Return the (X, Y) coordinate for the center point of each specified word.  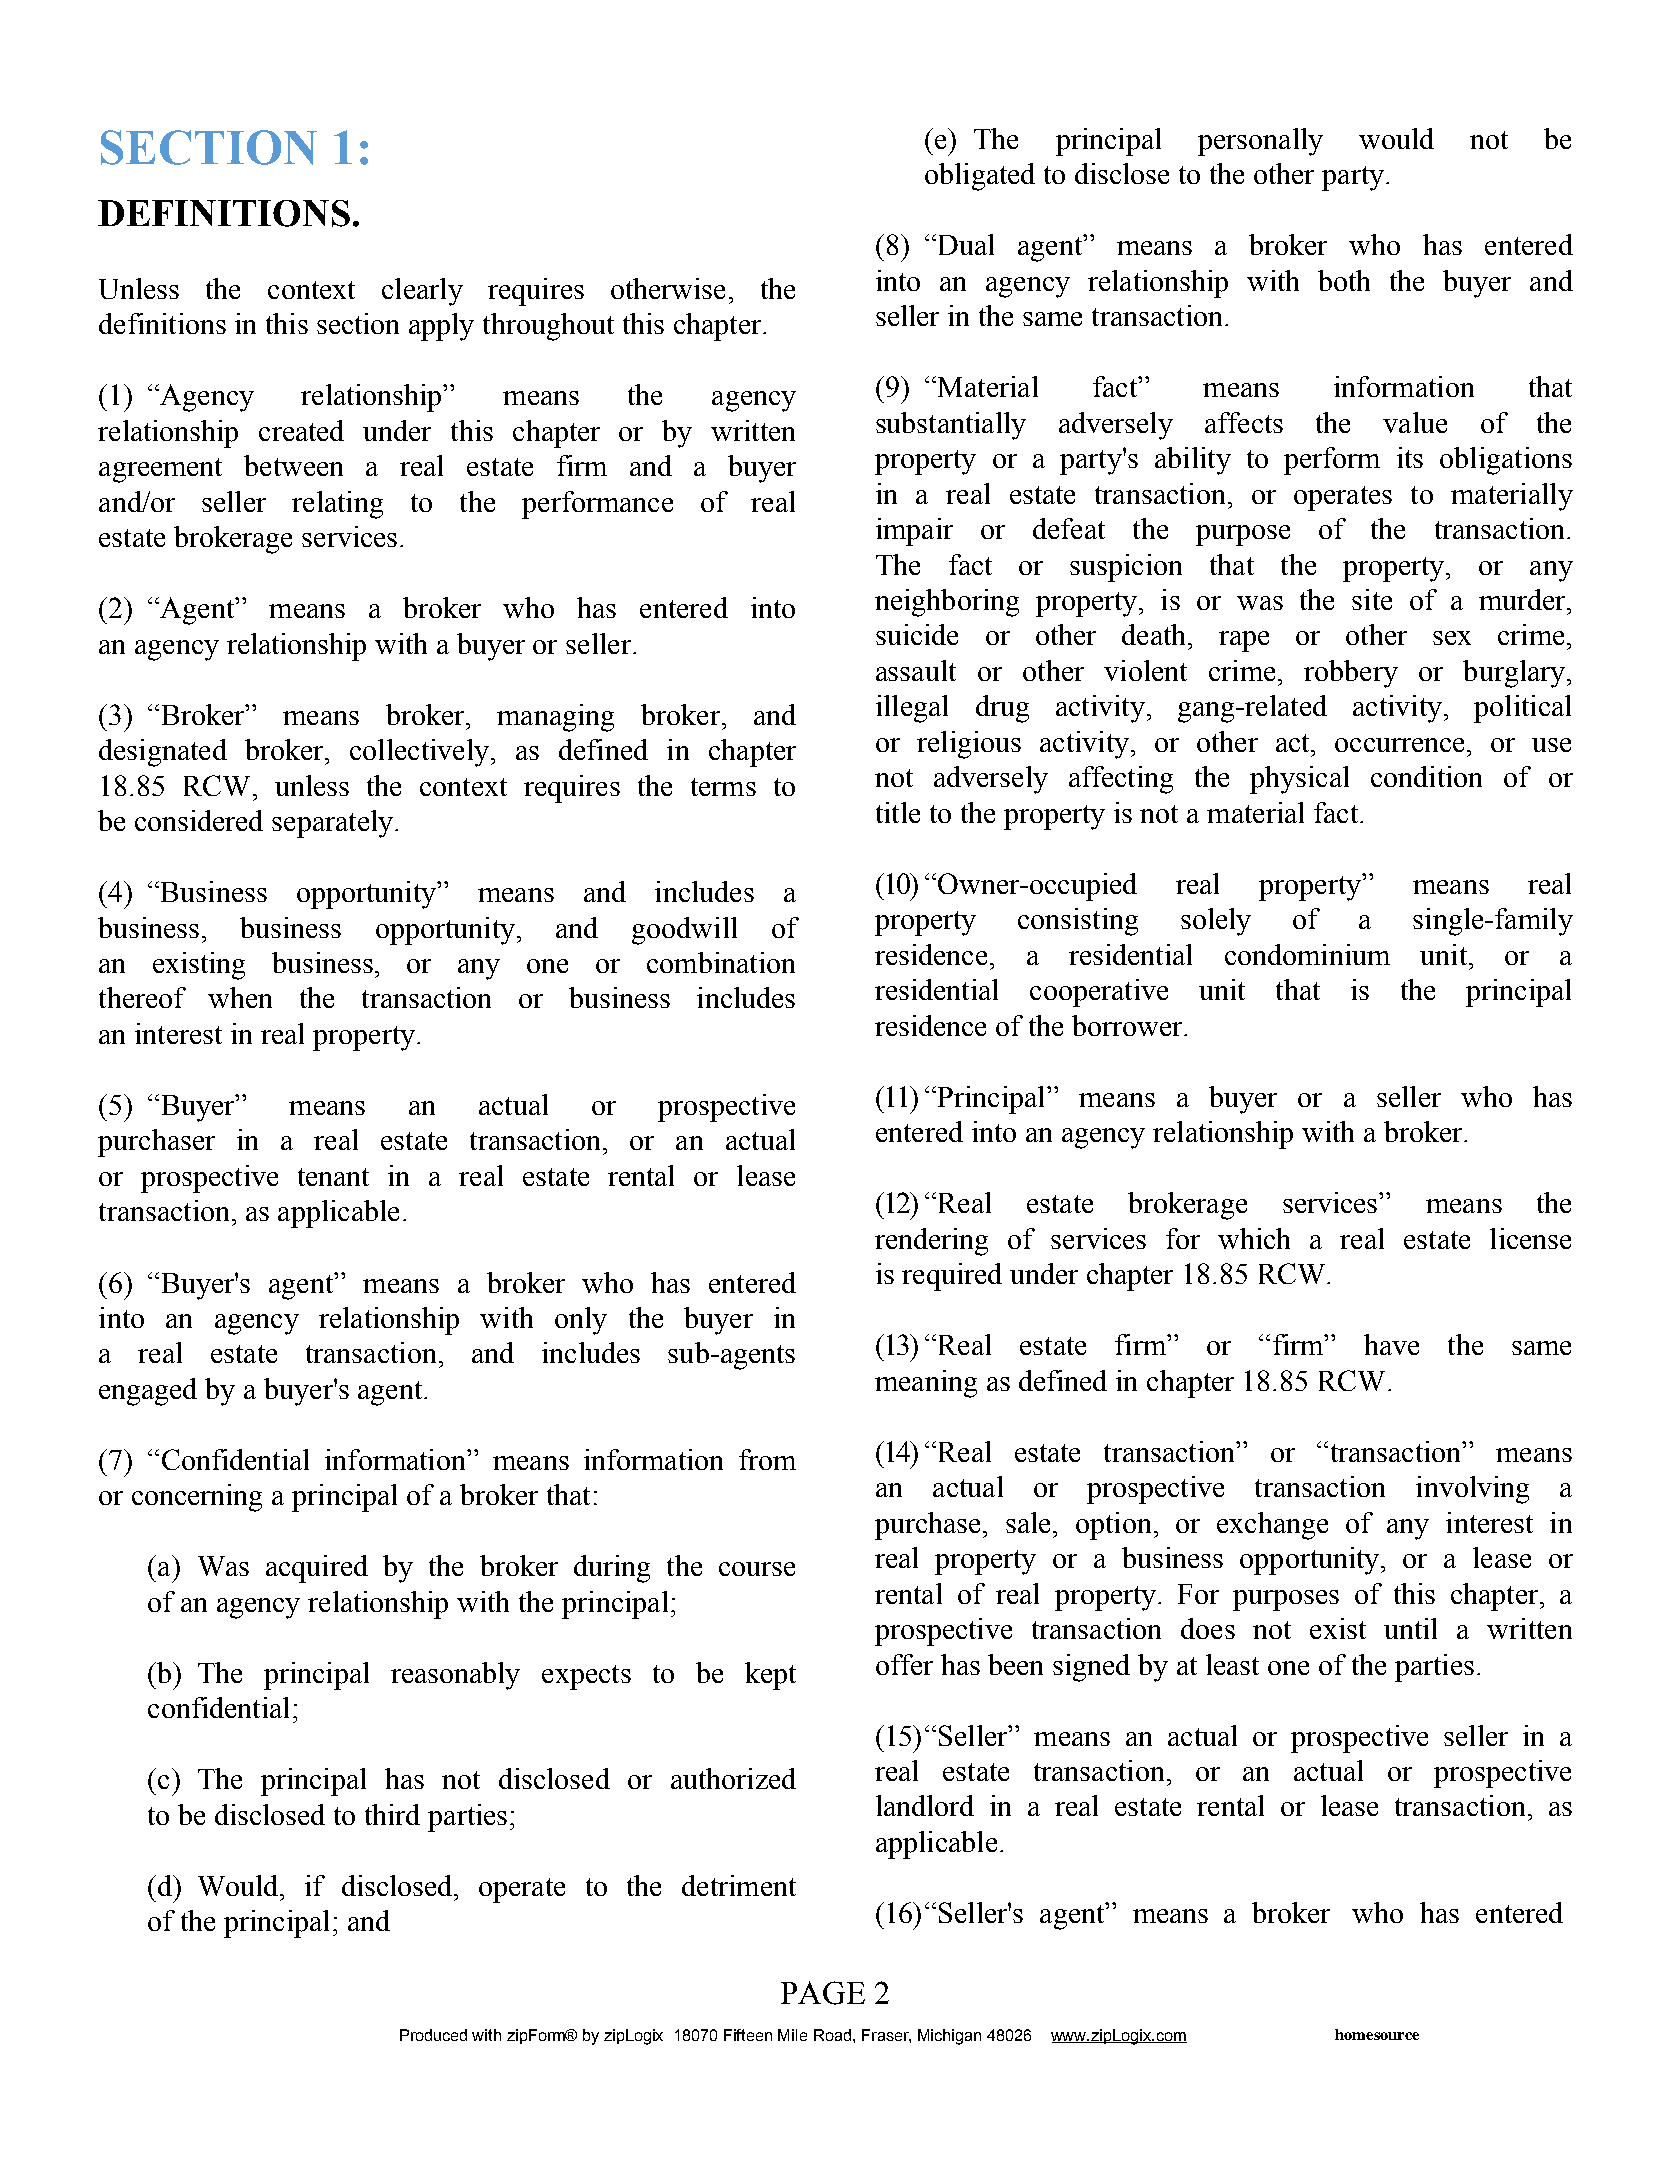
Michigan (949, 2037)
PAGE (823, 1993)
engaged (148, 1392)
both (1344, 280)
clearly (422, 292)
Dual (964, 244)
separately (332, 824)
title (898, 812)
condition (1426, 776)
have (1391, 1344)
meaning (926, 1384)
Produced (433, 2035)
